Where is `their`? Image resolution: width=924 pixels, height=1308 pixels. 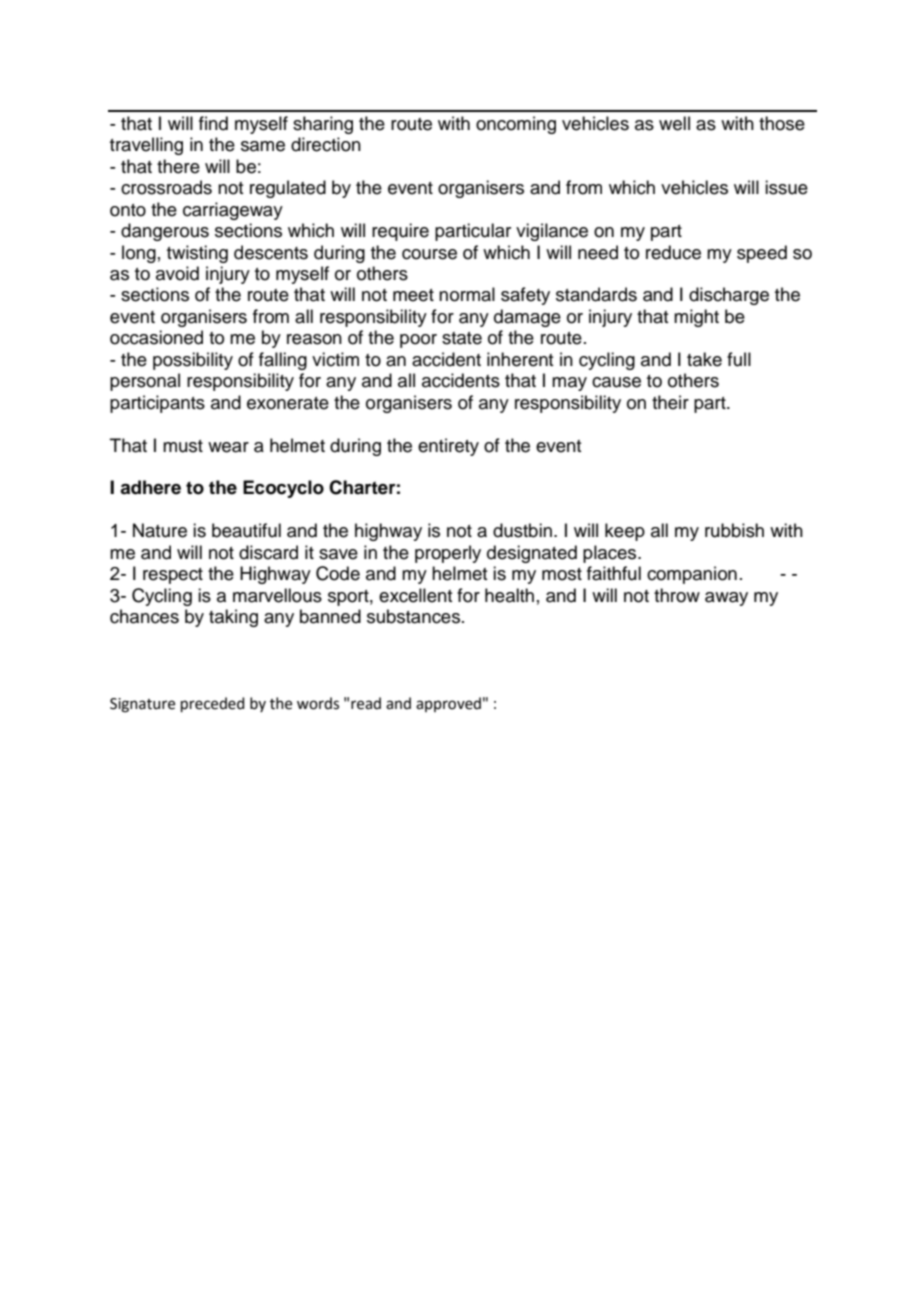 their is located at coordinates (670, 402).
